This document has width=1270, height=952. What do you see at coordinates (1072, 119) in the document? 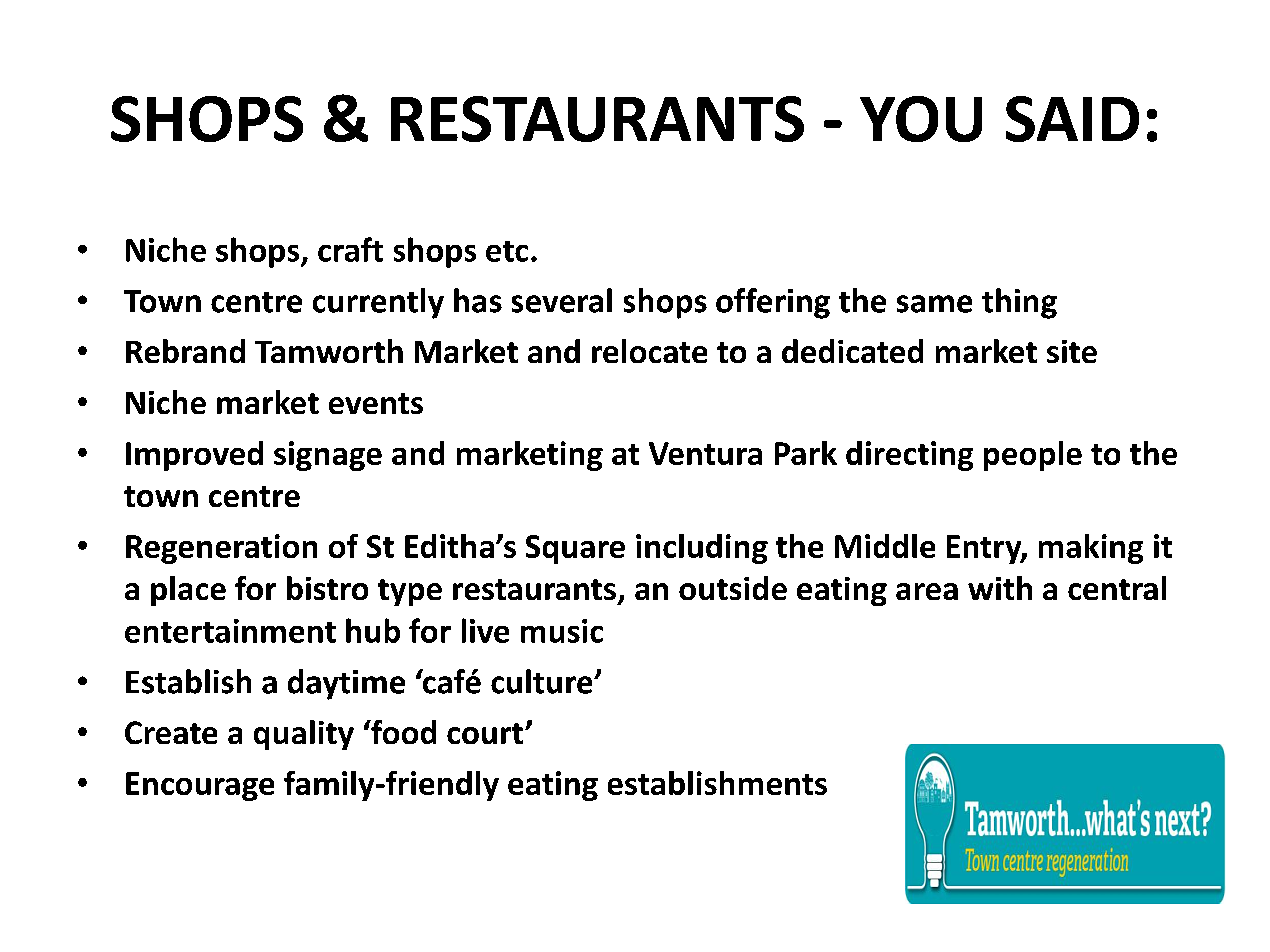
I see `SAID` at bounding box center [1072, 119].
